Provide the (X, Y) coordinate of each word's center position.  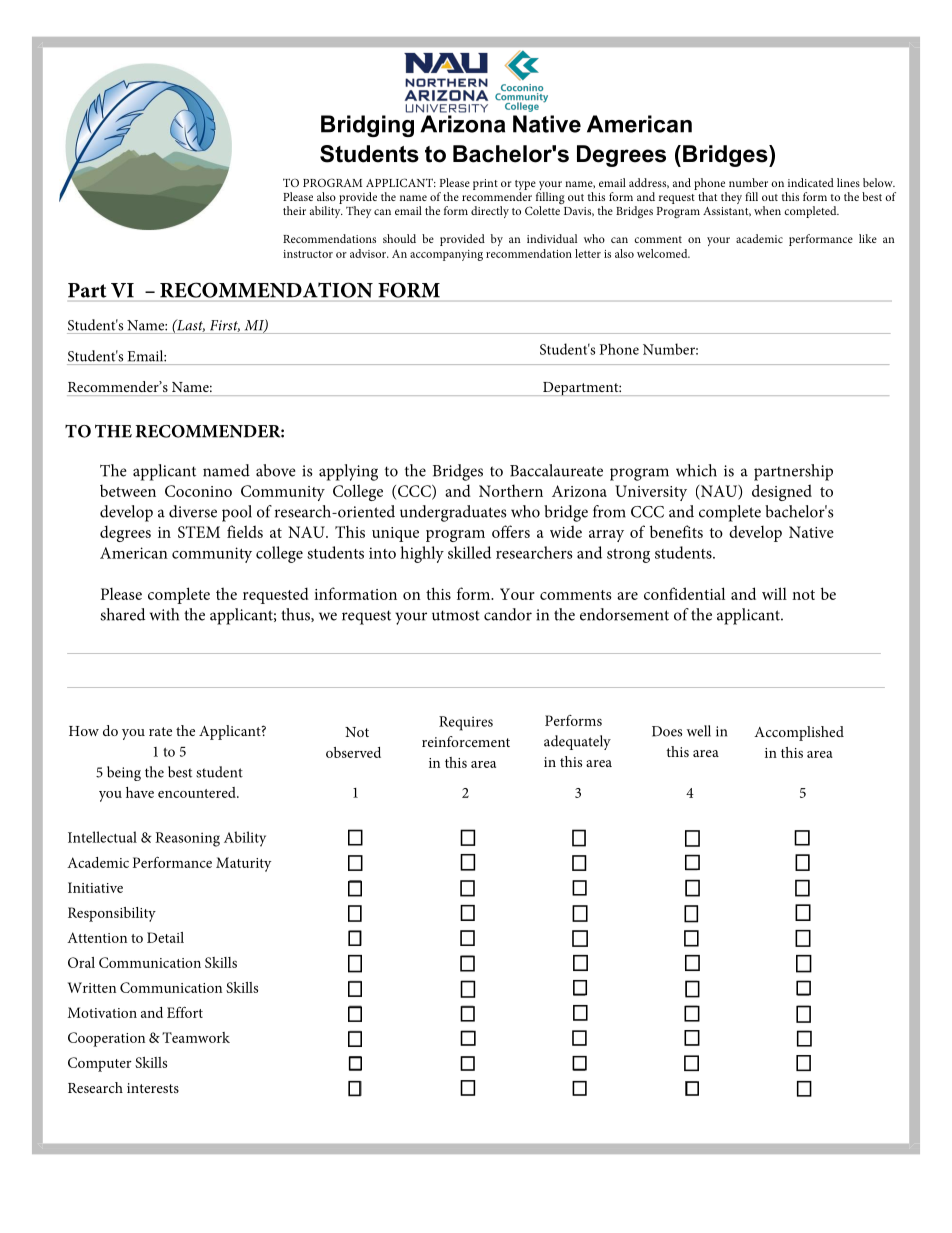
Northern (511, 490)
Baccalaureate (556, 470)
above (276, 470)
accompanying (446, 255)
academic (759, 238)
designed (782, 492)
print (485, 184)
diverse (193, 511)
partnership (793, 472)
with (164, 614)
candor (508, 614)
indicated (811, 182)
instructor (308, 254)
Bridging (367, 126)
